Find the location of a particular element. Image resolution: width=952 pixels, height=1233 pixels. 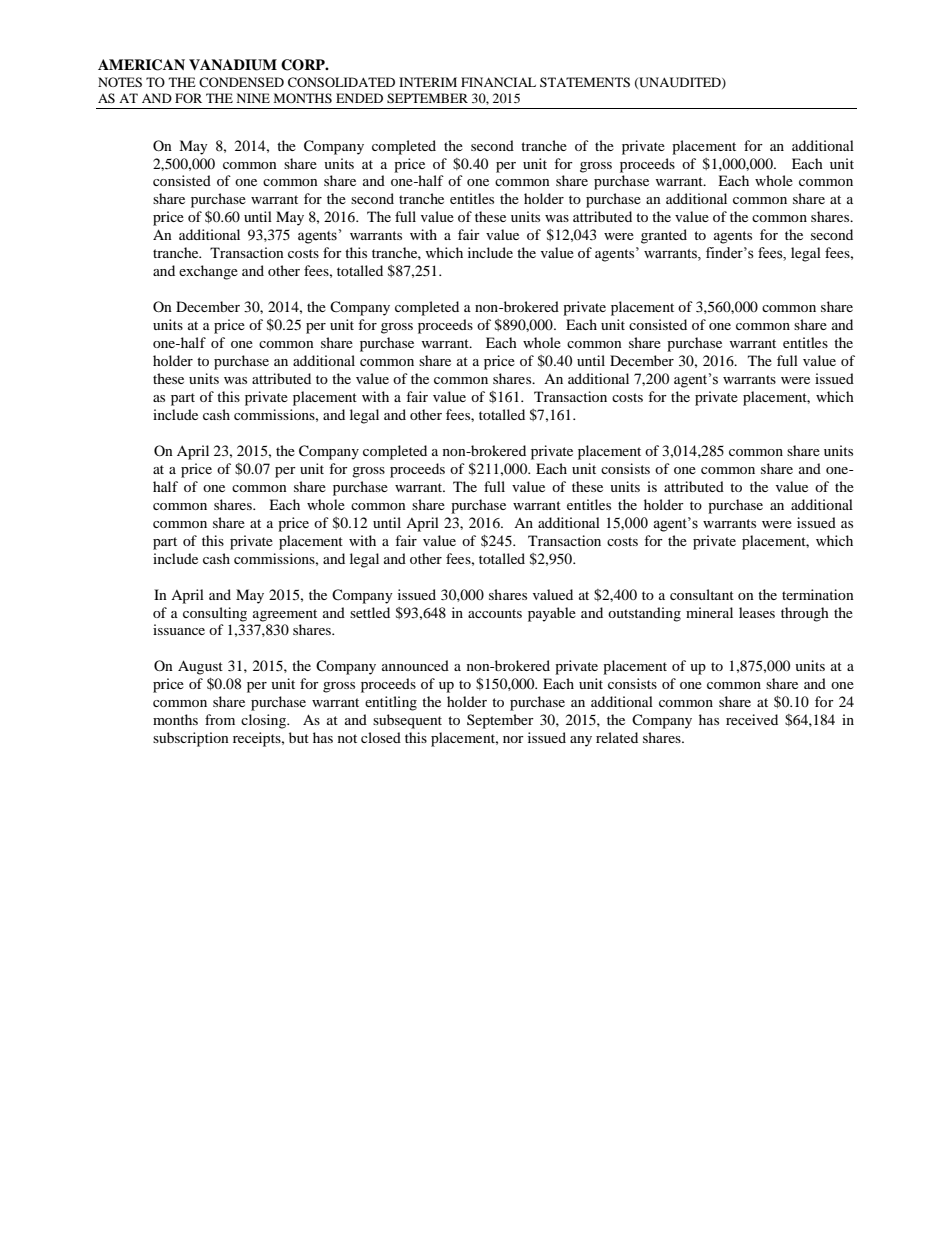

from is located at coordinates (220, 719).
